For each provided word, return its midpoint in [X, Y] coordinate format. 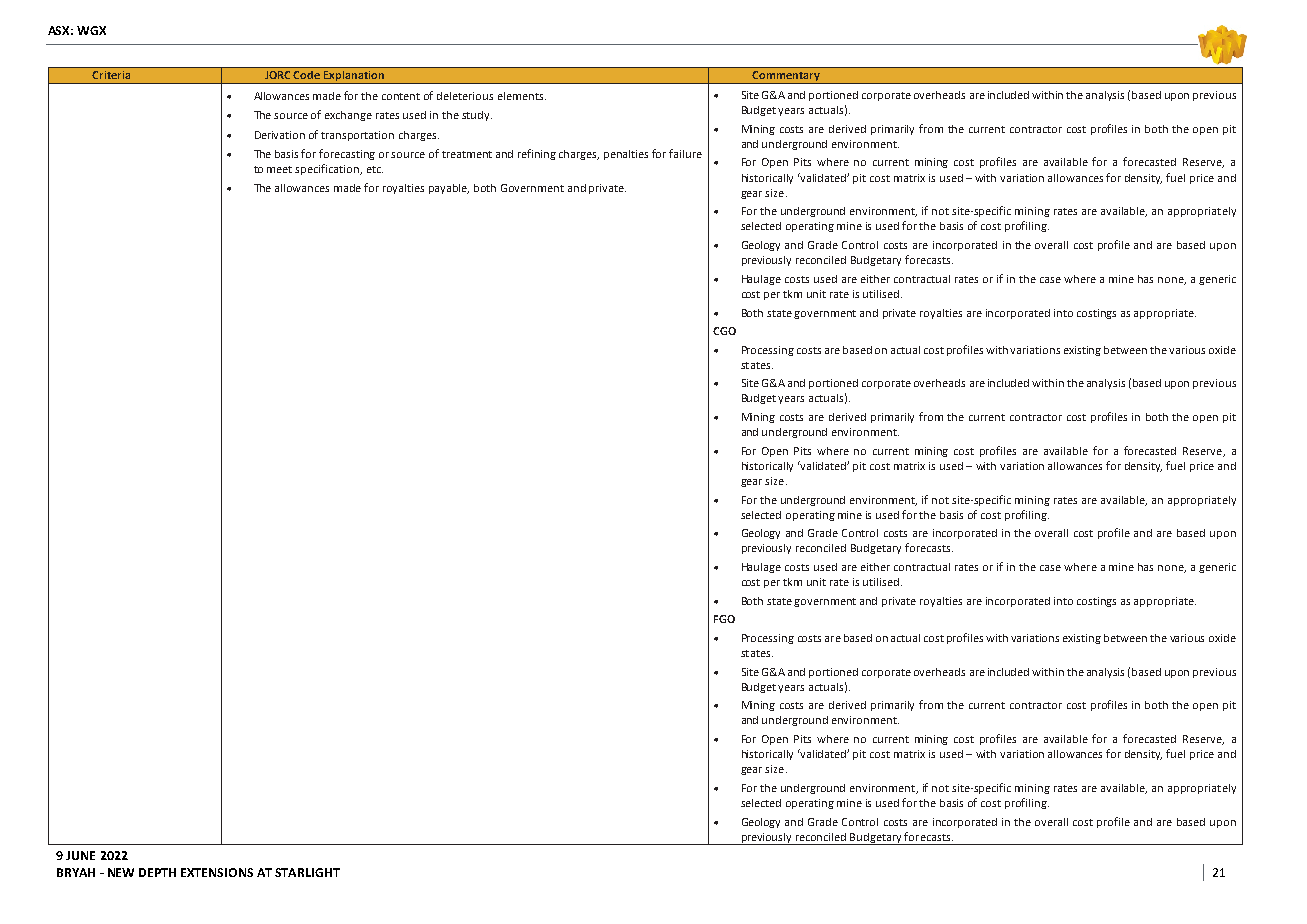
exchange [348, 116]
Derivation [280, 135]
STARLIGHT [307, 872]
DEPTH [157, 872]
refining [537, 154]
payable [449, 189]
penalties [626, 155]
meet [279, 169]
